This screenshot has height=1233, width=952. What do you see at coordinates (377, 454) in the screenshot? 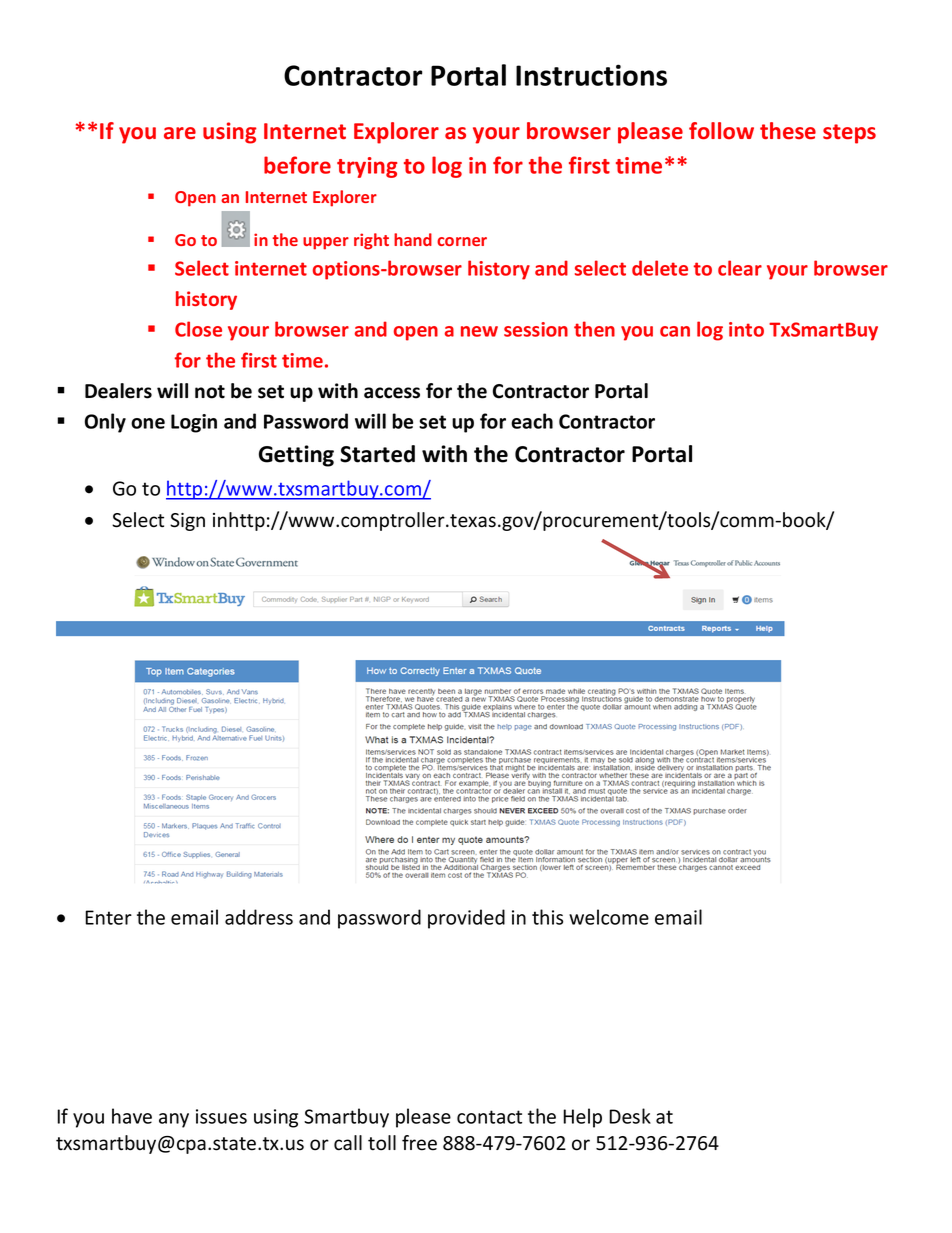
I see `Started` at bounding box center [377, 454].
